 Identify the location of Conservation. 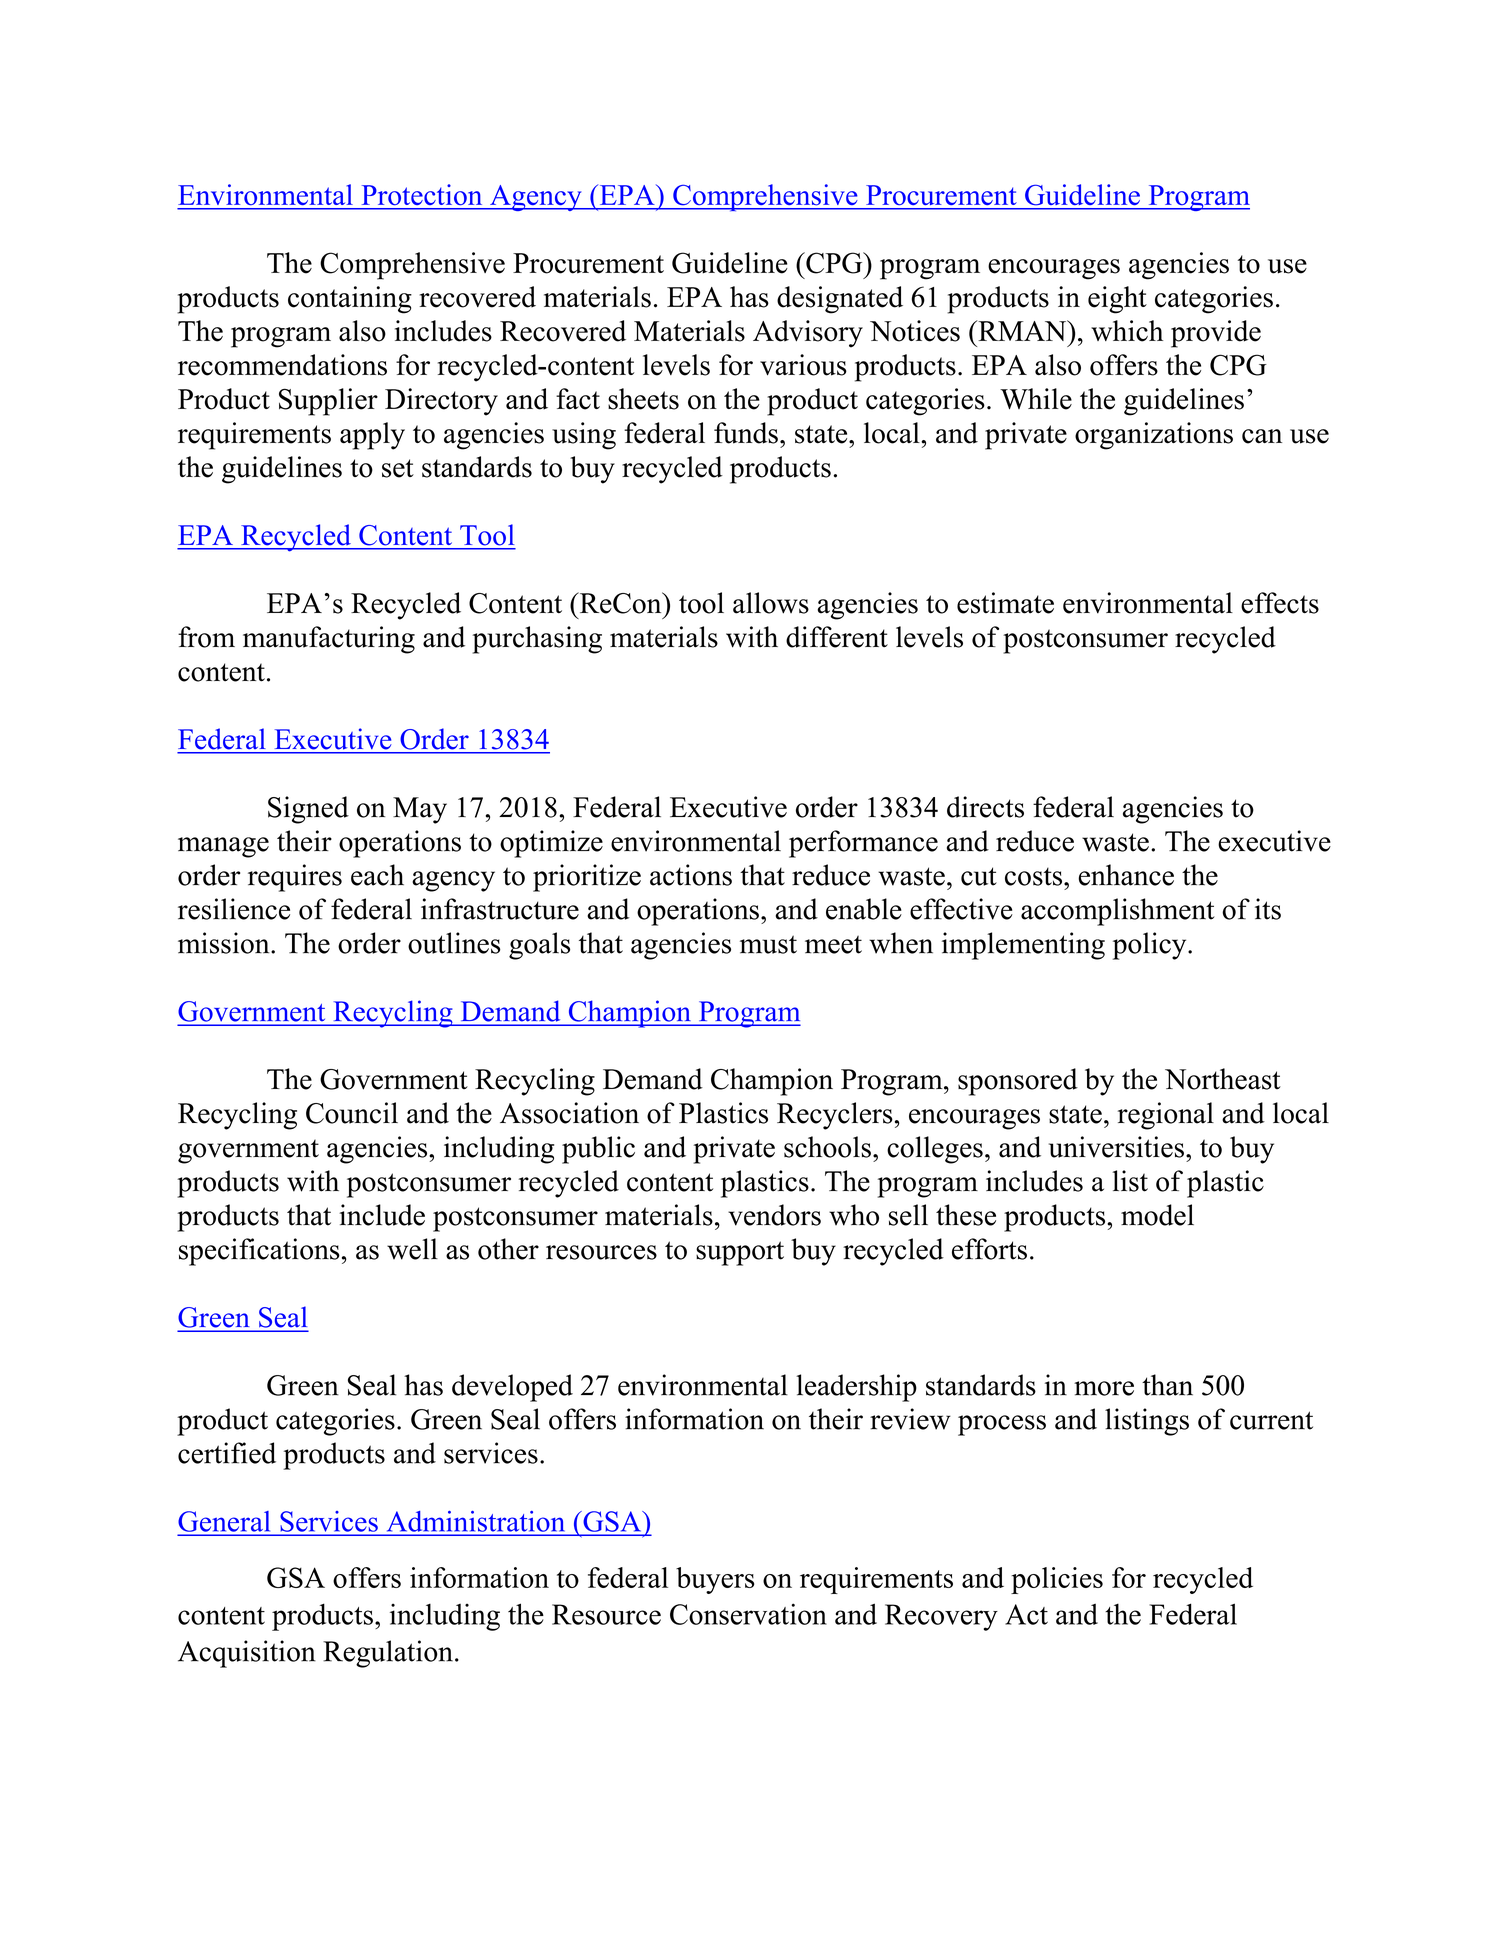
(748, 1614).
